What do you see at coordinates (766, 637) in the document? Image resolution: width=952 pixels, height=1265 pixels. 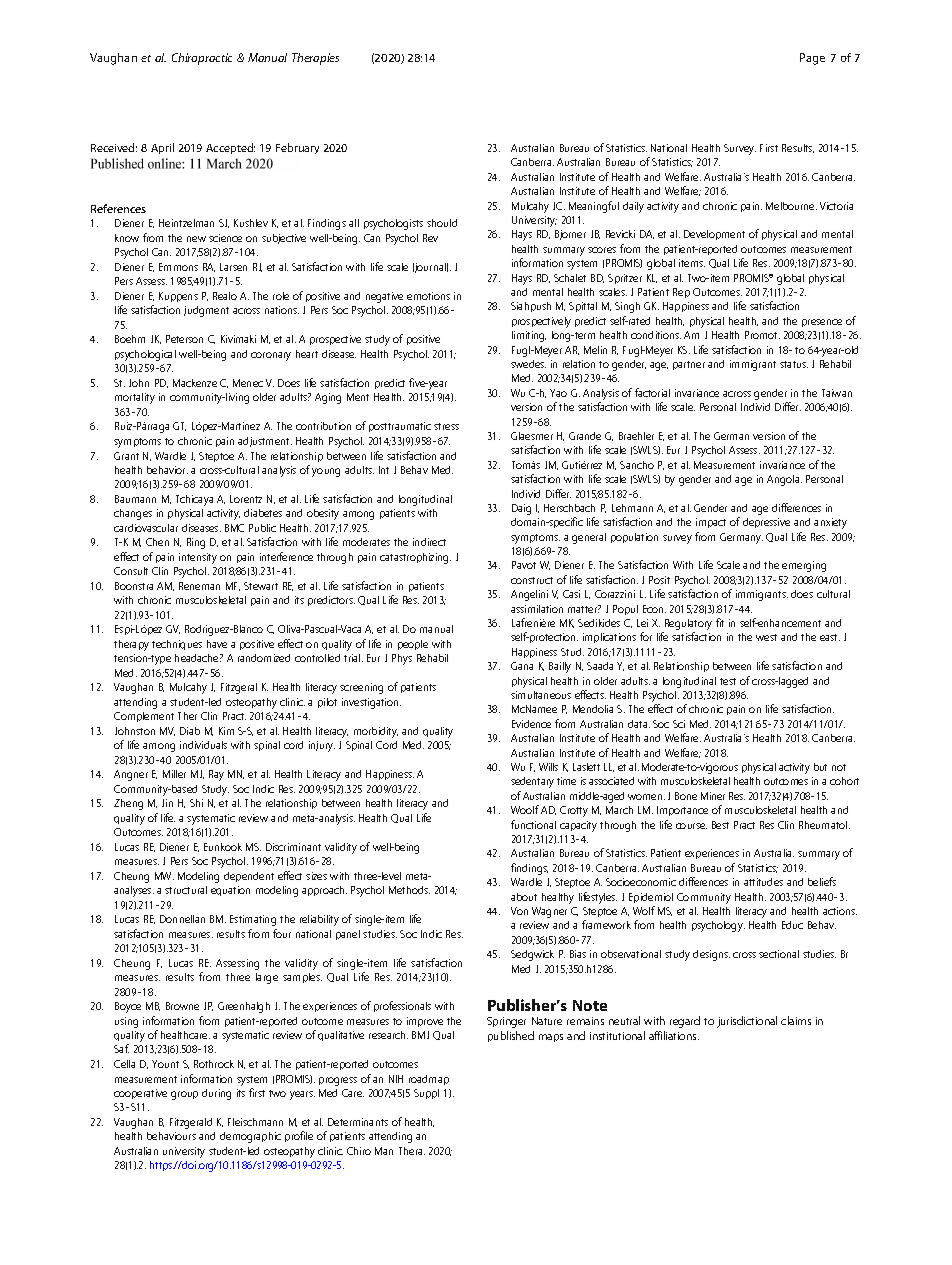 I see `west` at bounding box center [766, 637].
